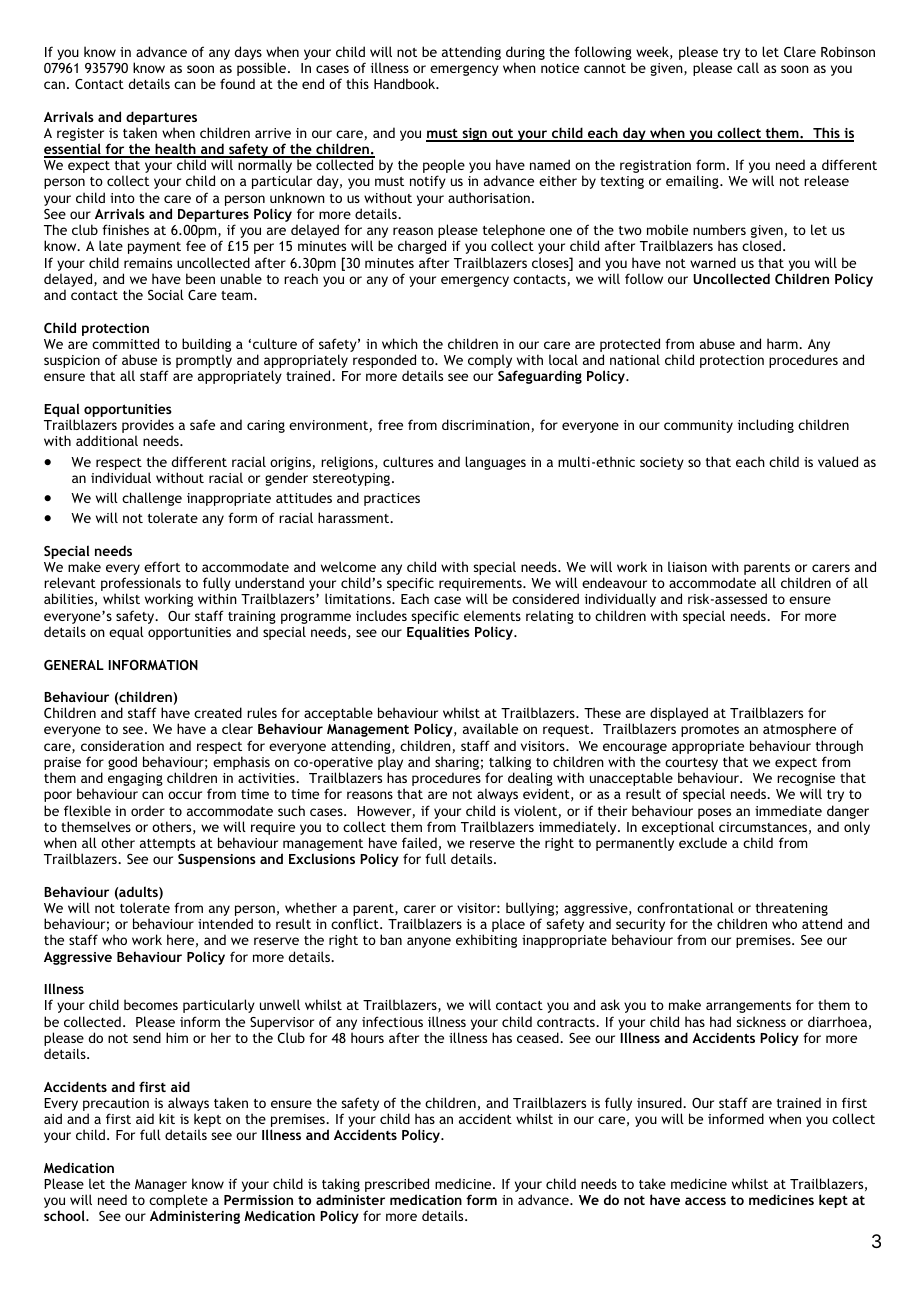 The height and width of the image is (1308, 924). Describe the element at coordinates (237, 83) in the image. I see `found` at that location.
